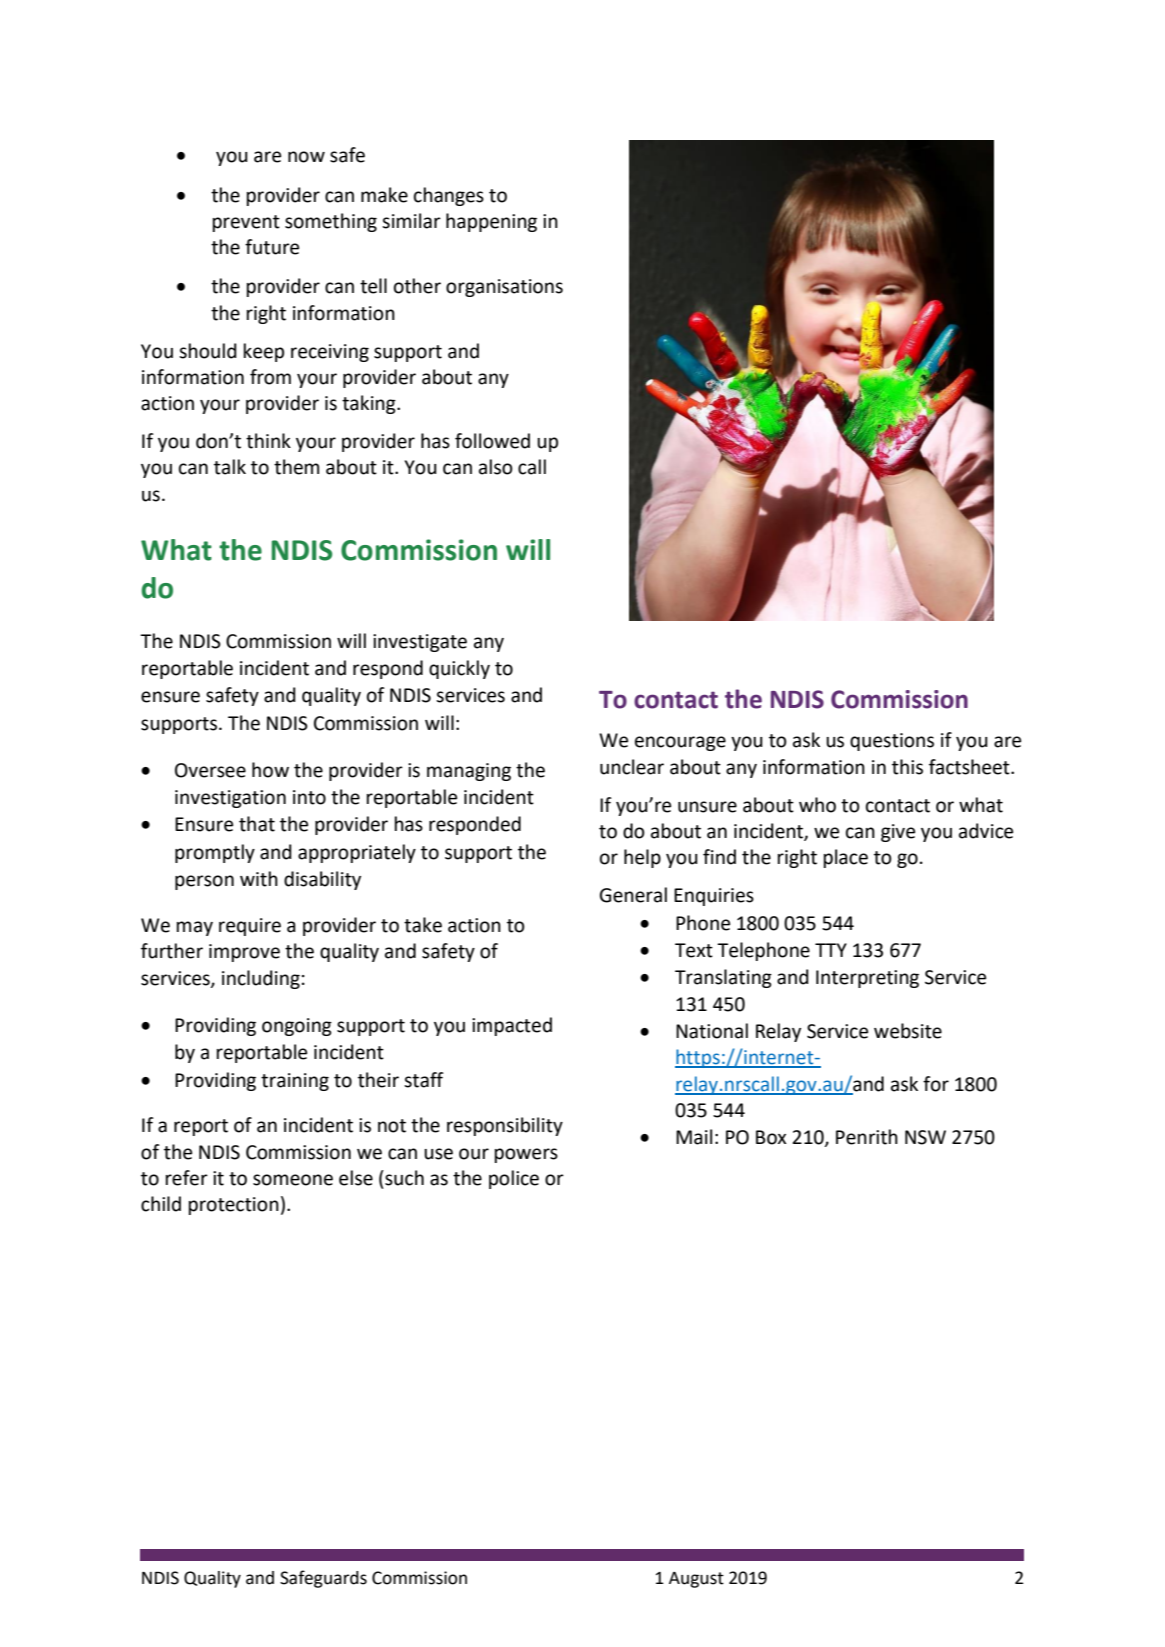  What do you see at coordinates (633, 895) in the document?
I see `General` at bounding box center [633, 895].
